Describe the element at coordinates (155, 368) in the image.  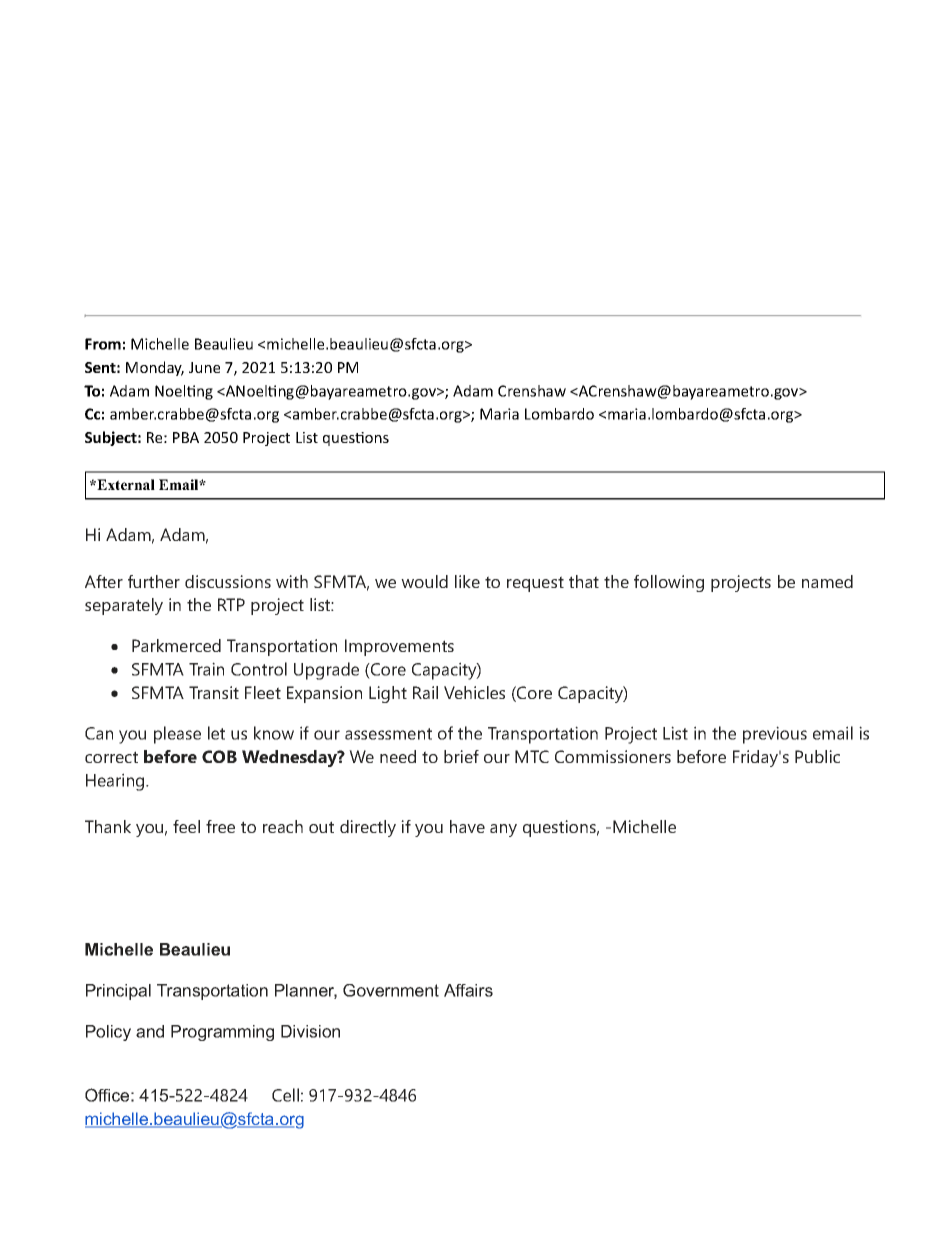
I see `Monday` at that location.
